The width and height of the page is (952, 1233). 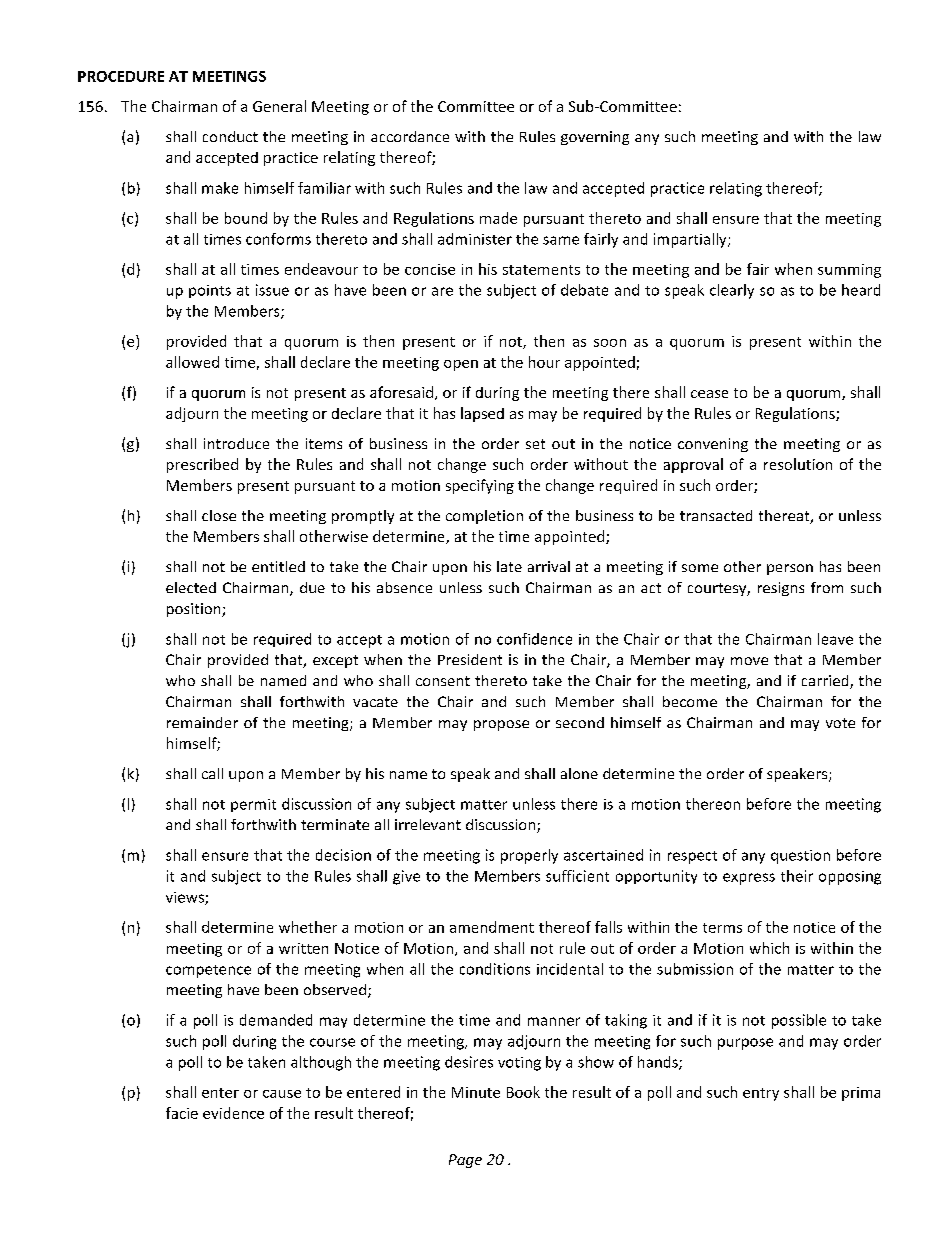 What do you see at coordinates (529, 856) in the page?
I see `properly` at bounding box center [529, 856].
